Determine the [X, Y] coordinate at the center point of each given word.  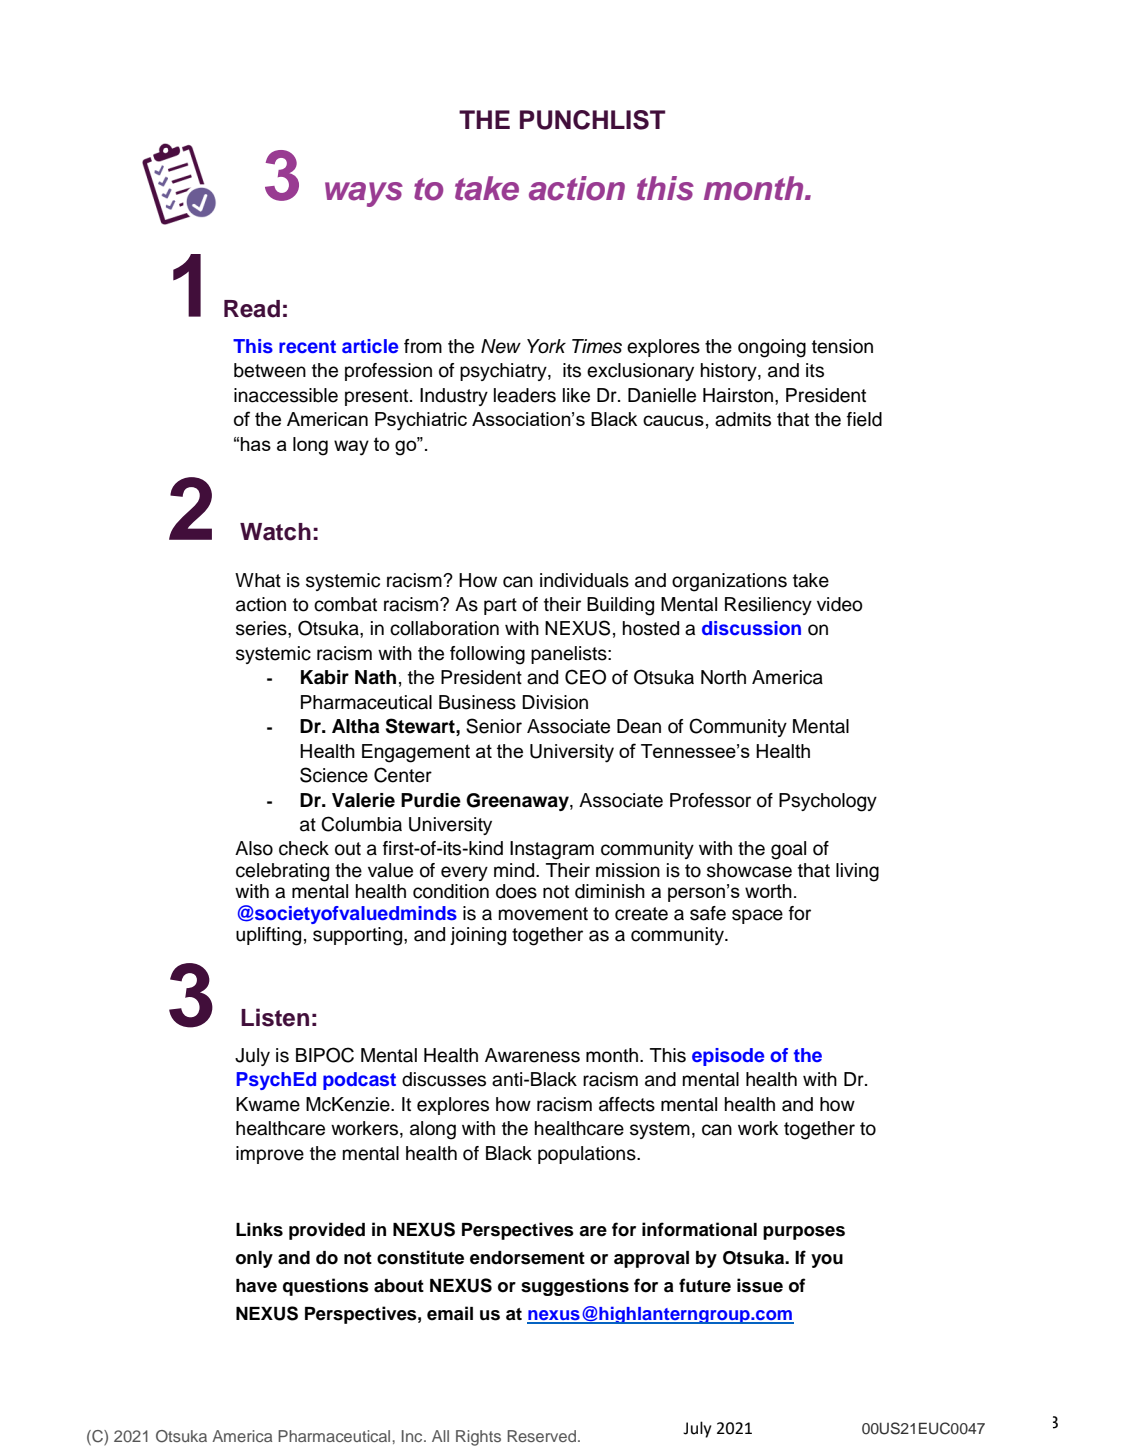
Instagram [552, 850]
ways [364, 194]
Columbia [361, 824]
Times [597, 346]
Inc [413, 1436]
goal [788, 850]
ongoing [772, 348]
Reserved [541, 1436]
